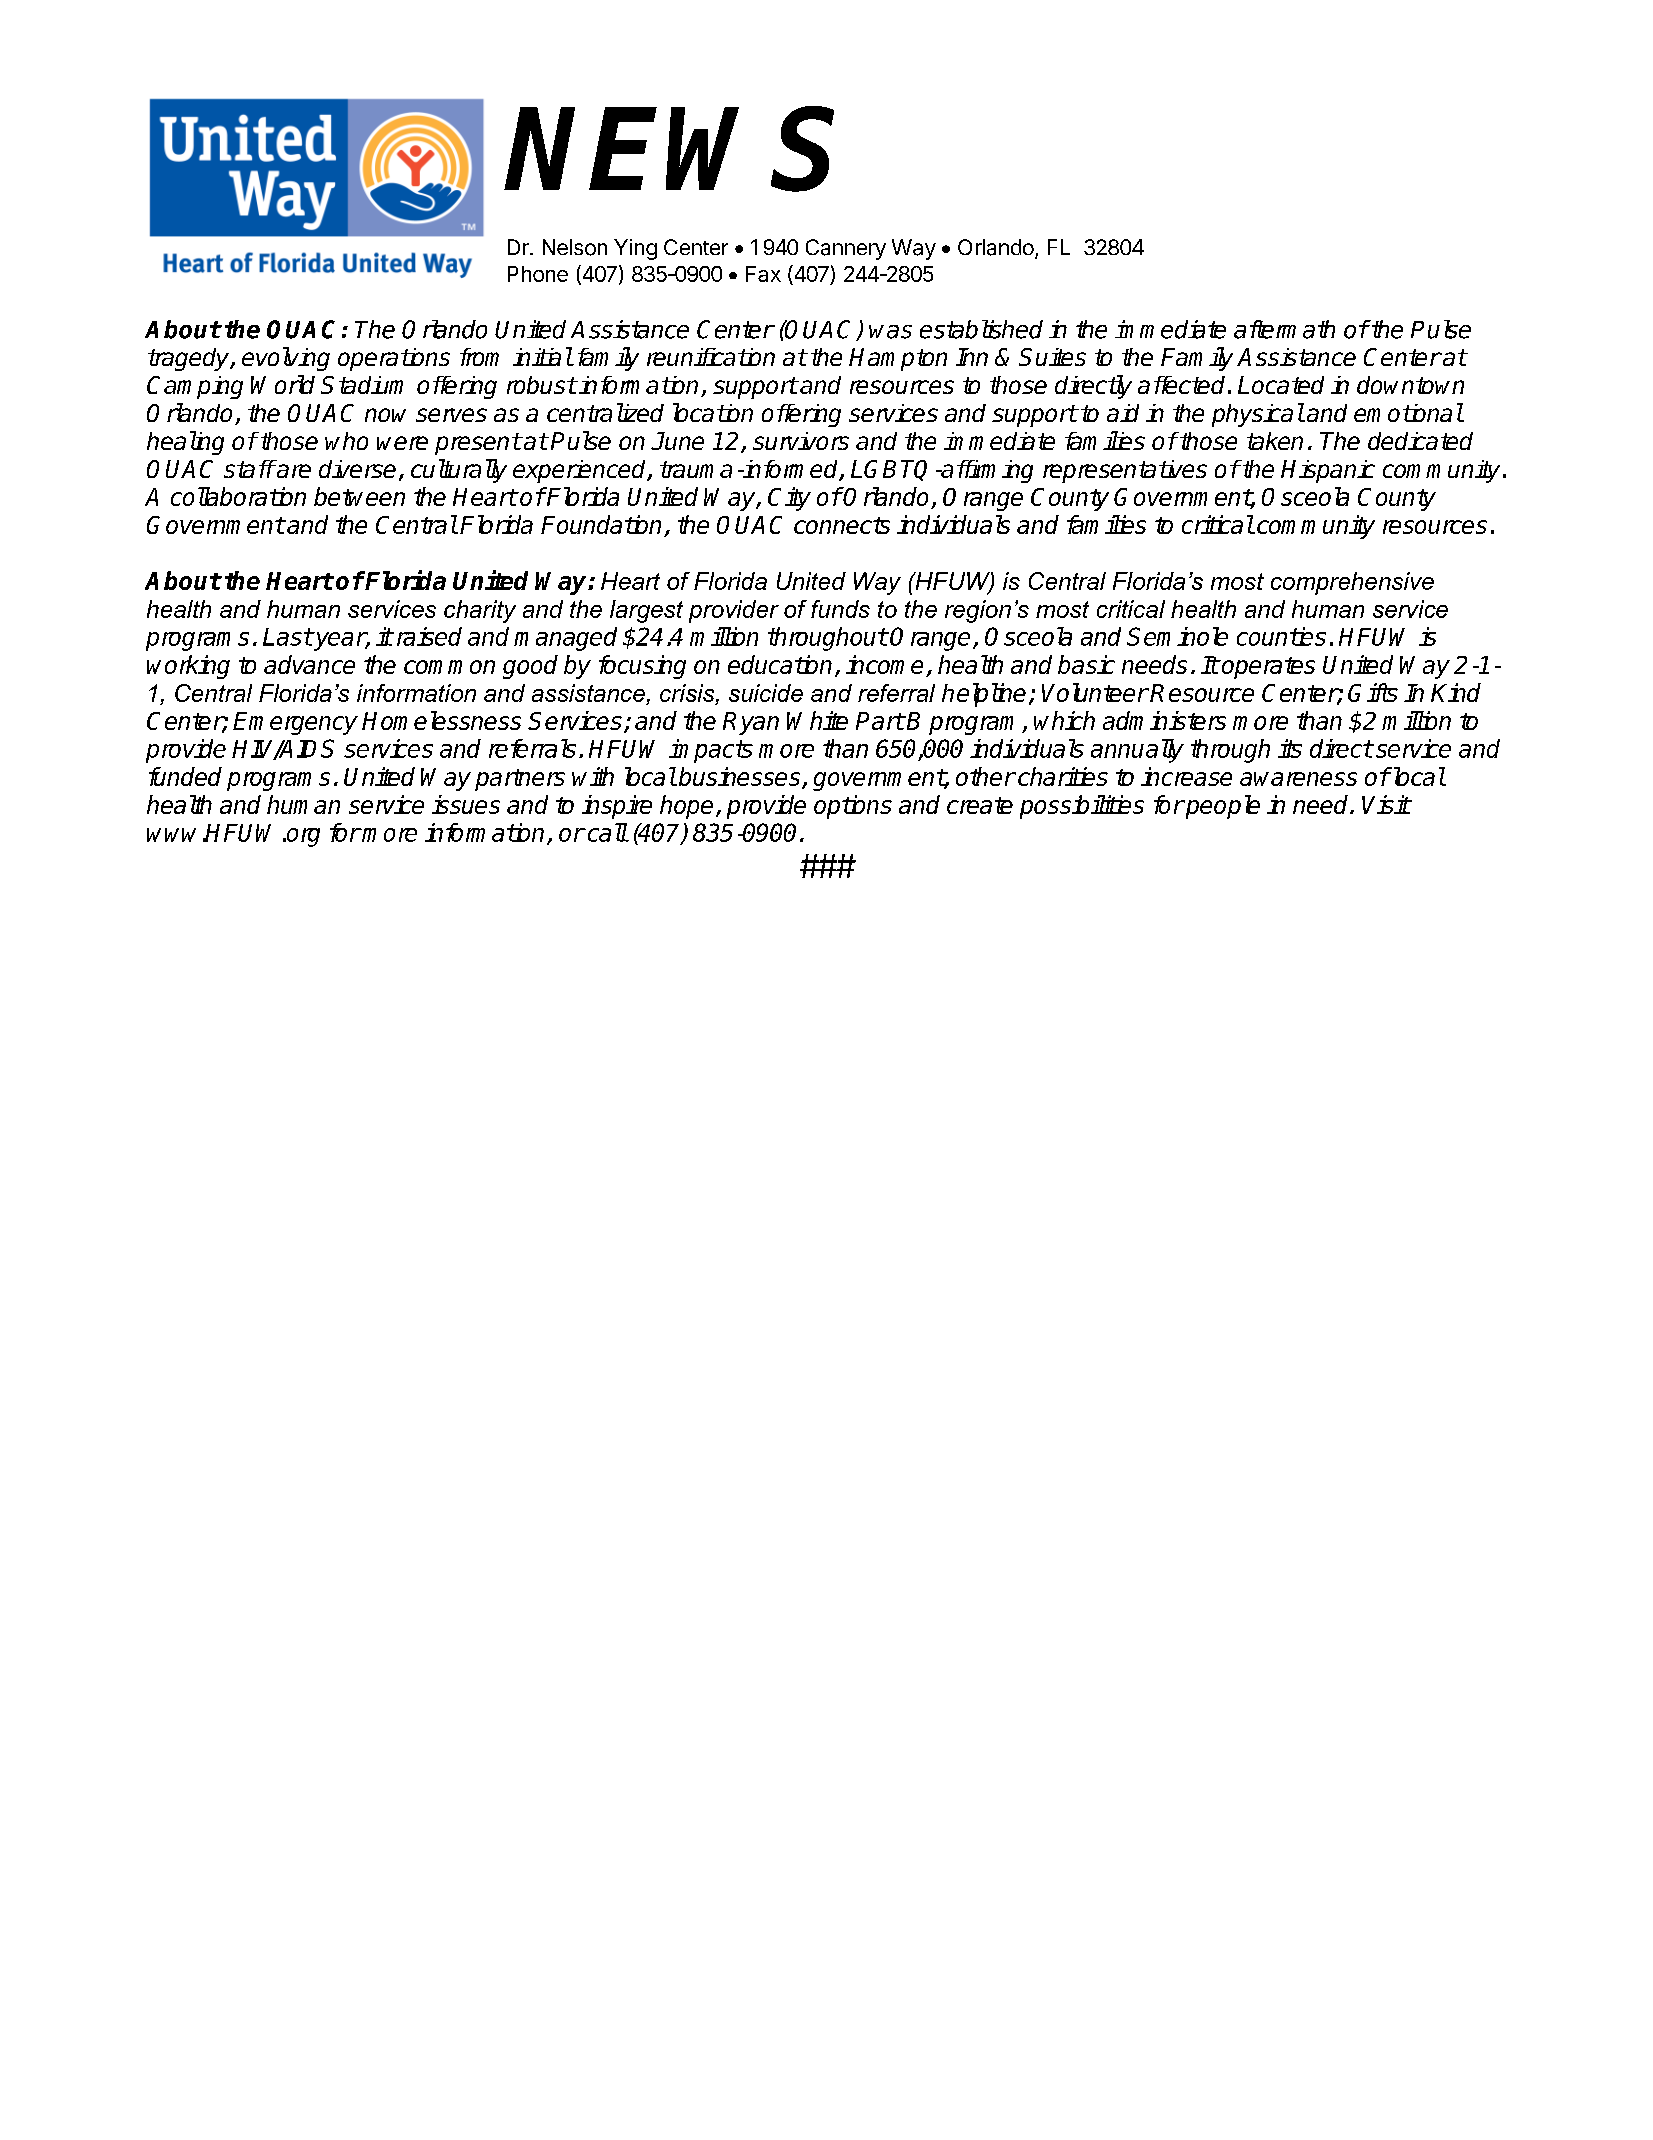  Describe the element at coordinates (288, 637) in the document. I see `Last` at that location.
